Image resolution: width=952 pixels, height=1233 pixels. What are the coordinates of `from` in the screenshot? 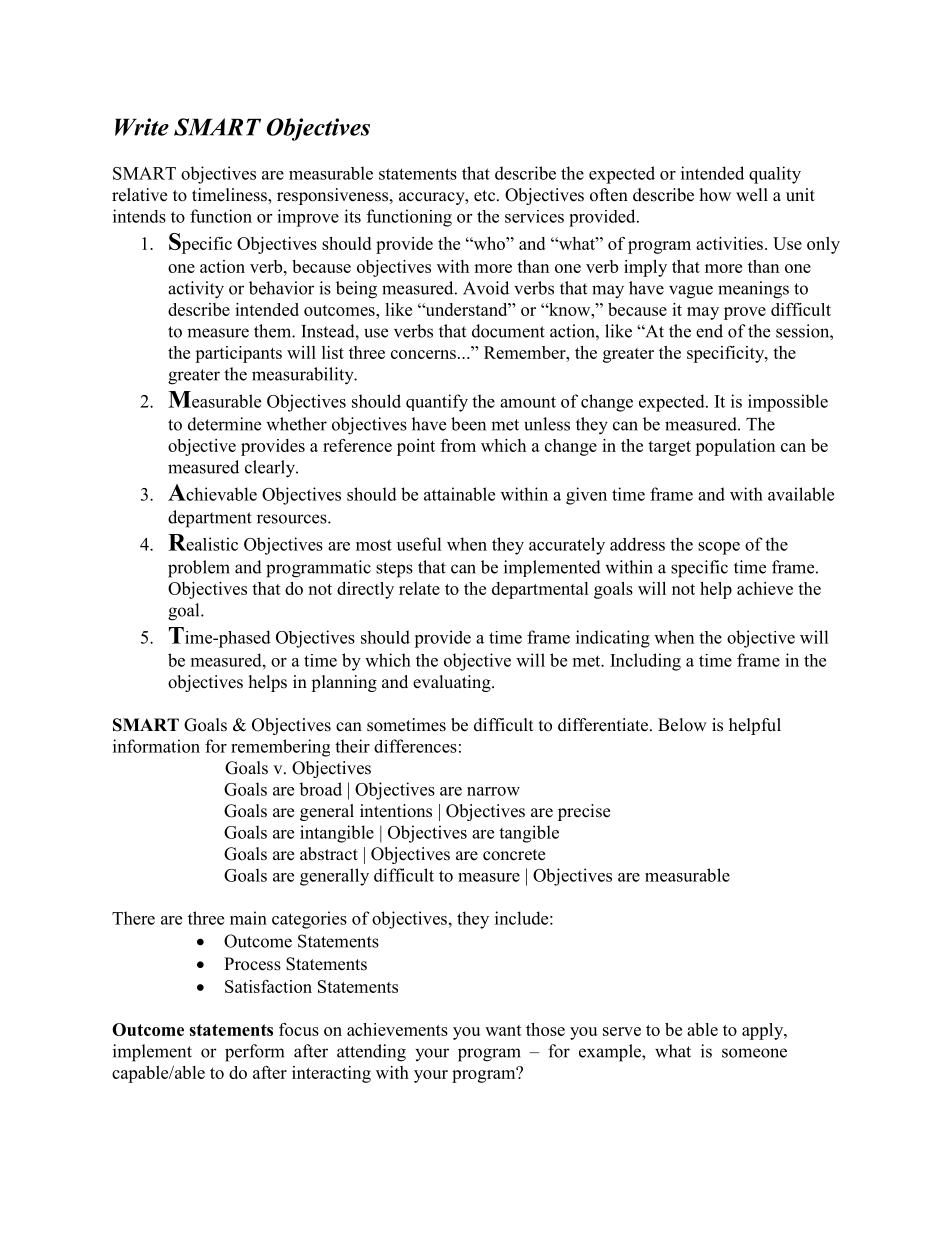 It's located at (458, 445).
